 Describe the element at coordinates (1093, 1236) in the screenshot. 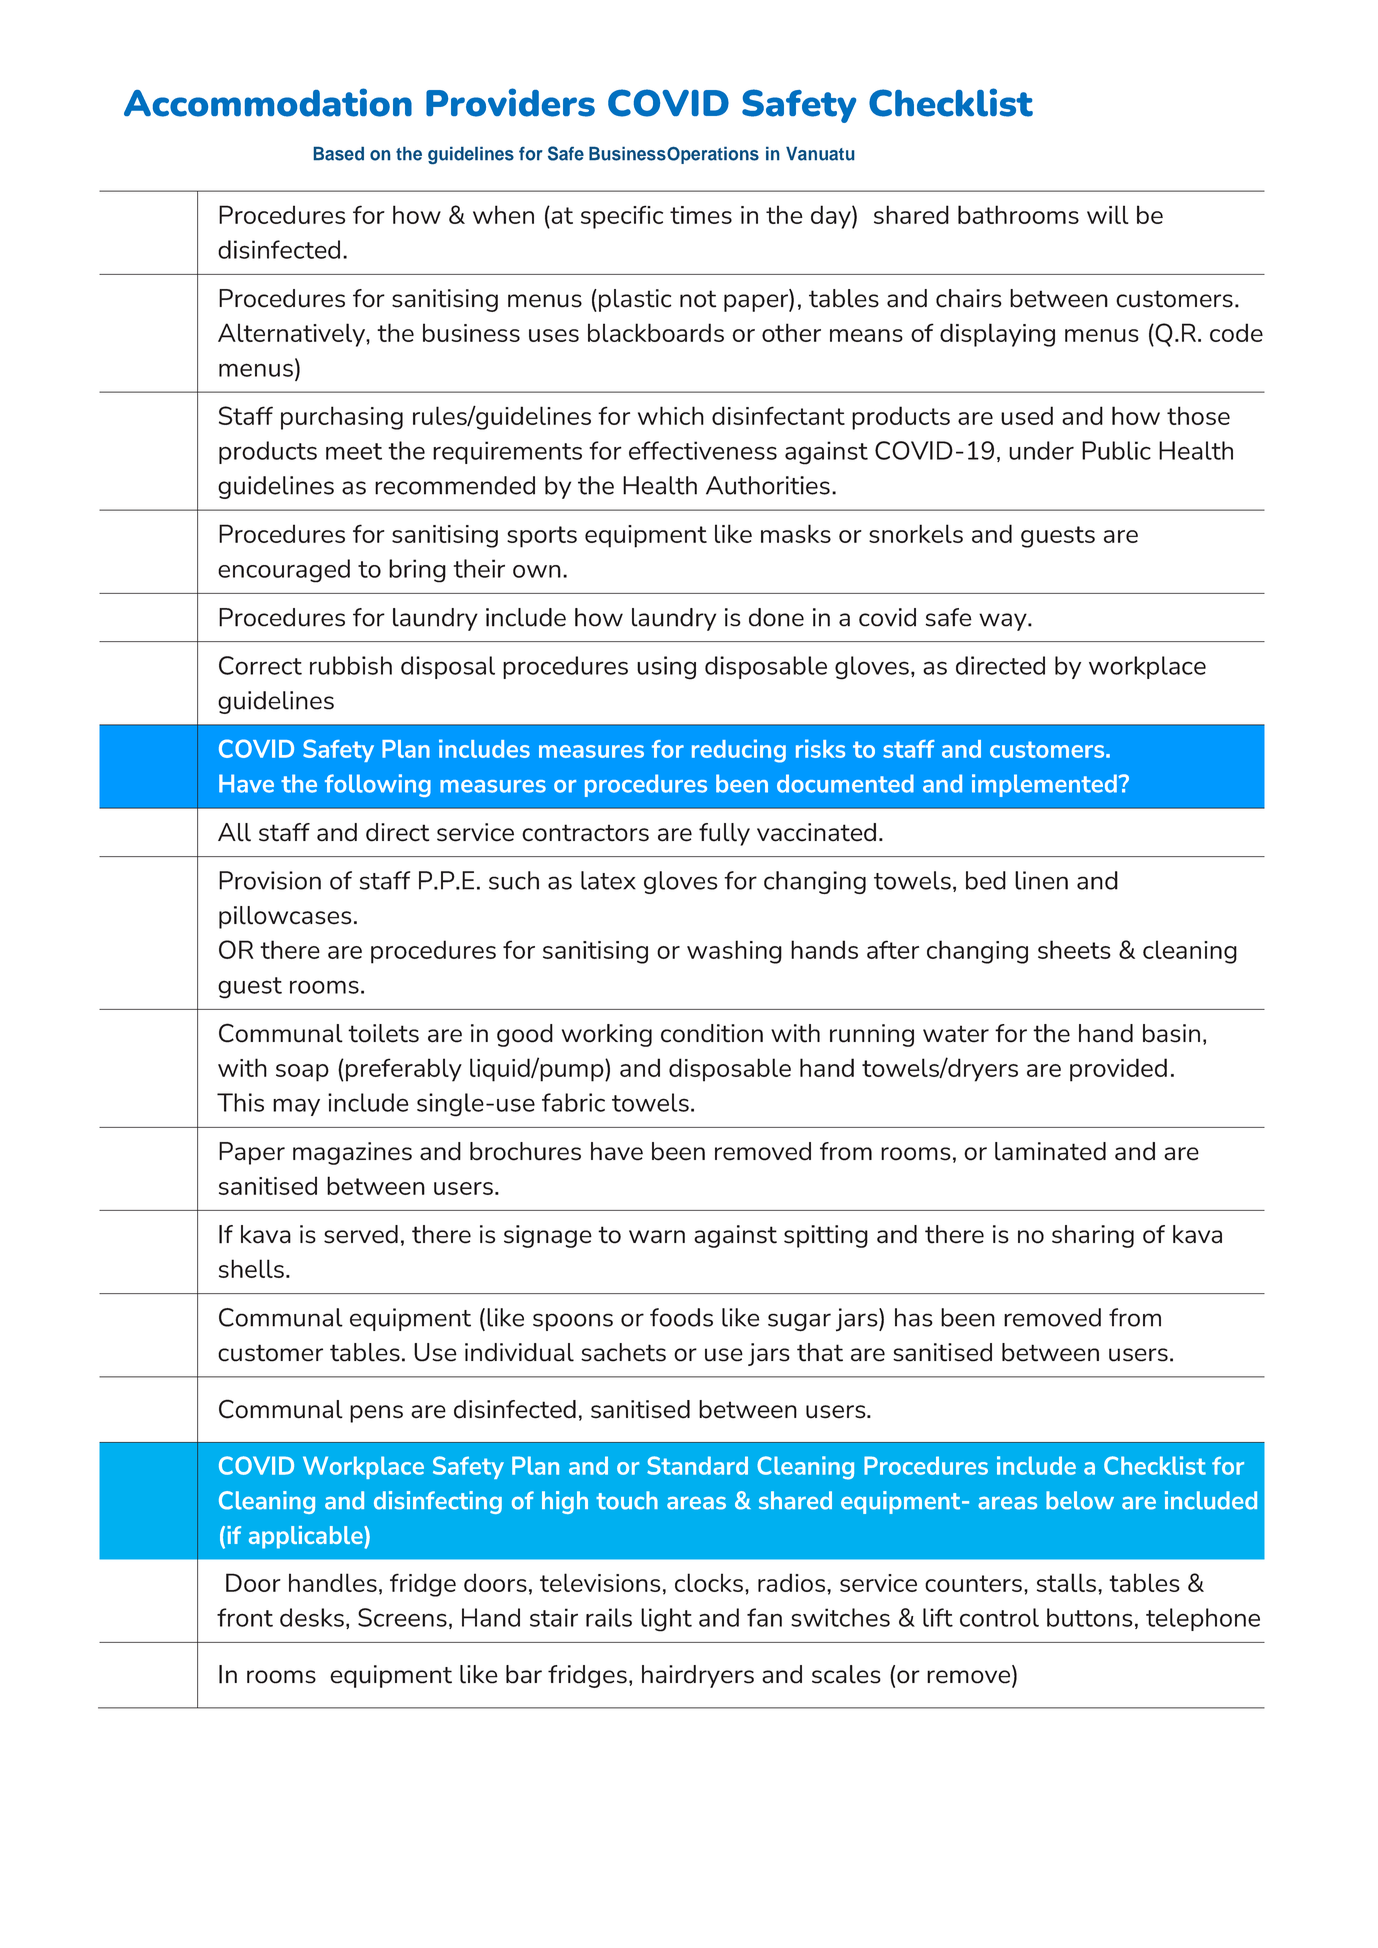

I see `sharing` at that location.
